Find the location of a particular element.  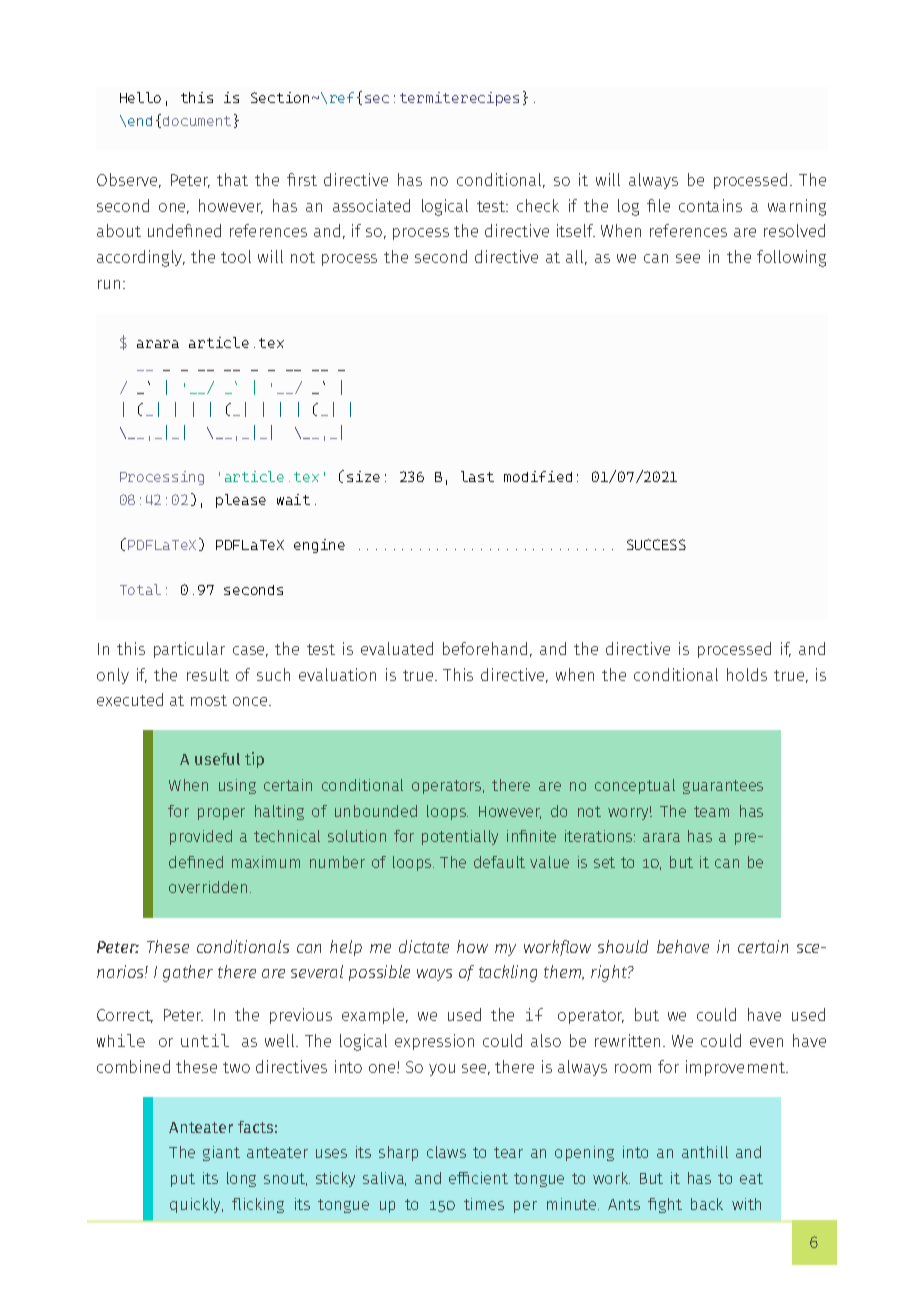

SUCCESS is located at coordinates (656, 544).
